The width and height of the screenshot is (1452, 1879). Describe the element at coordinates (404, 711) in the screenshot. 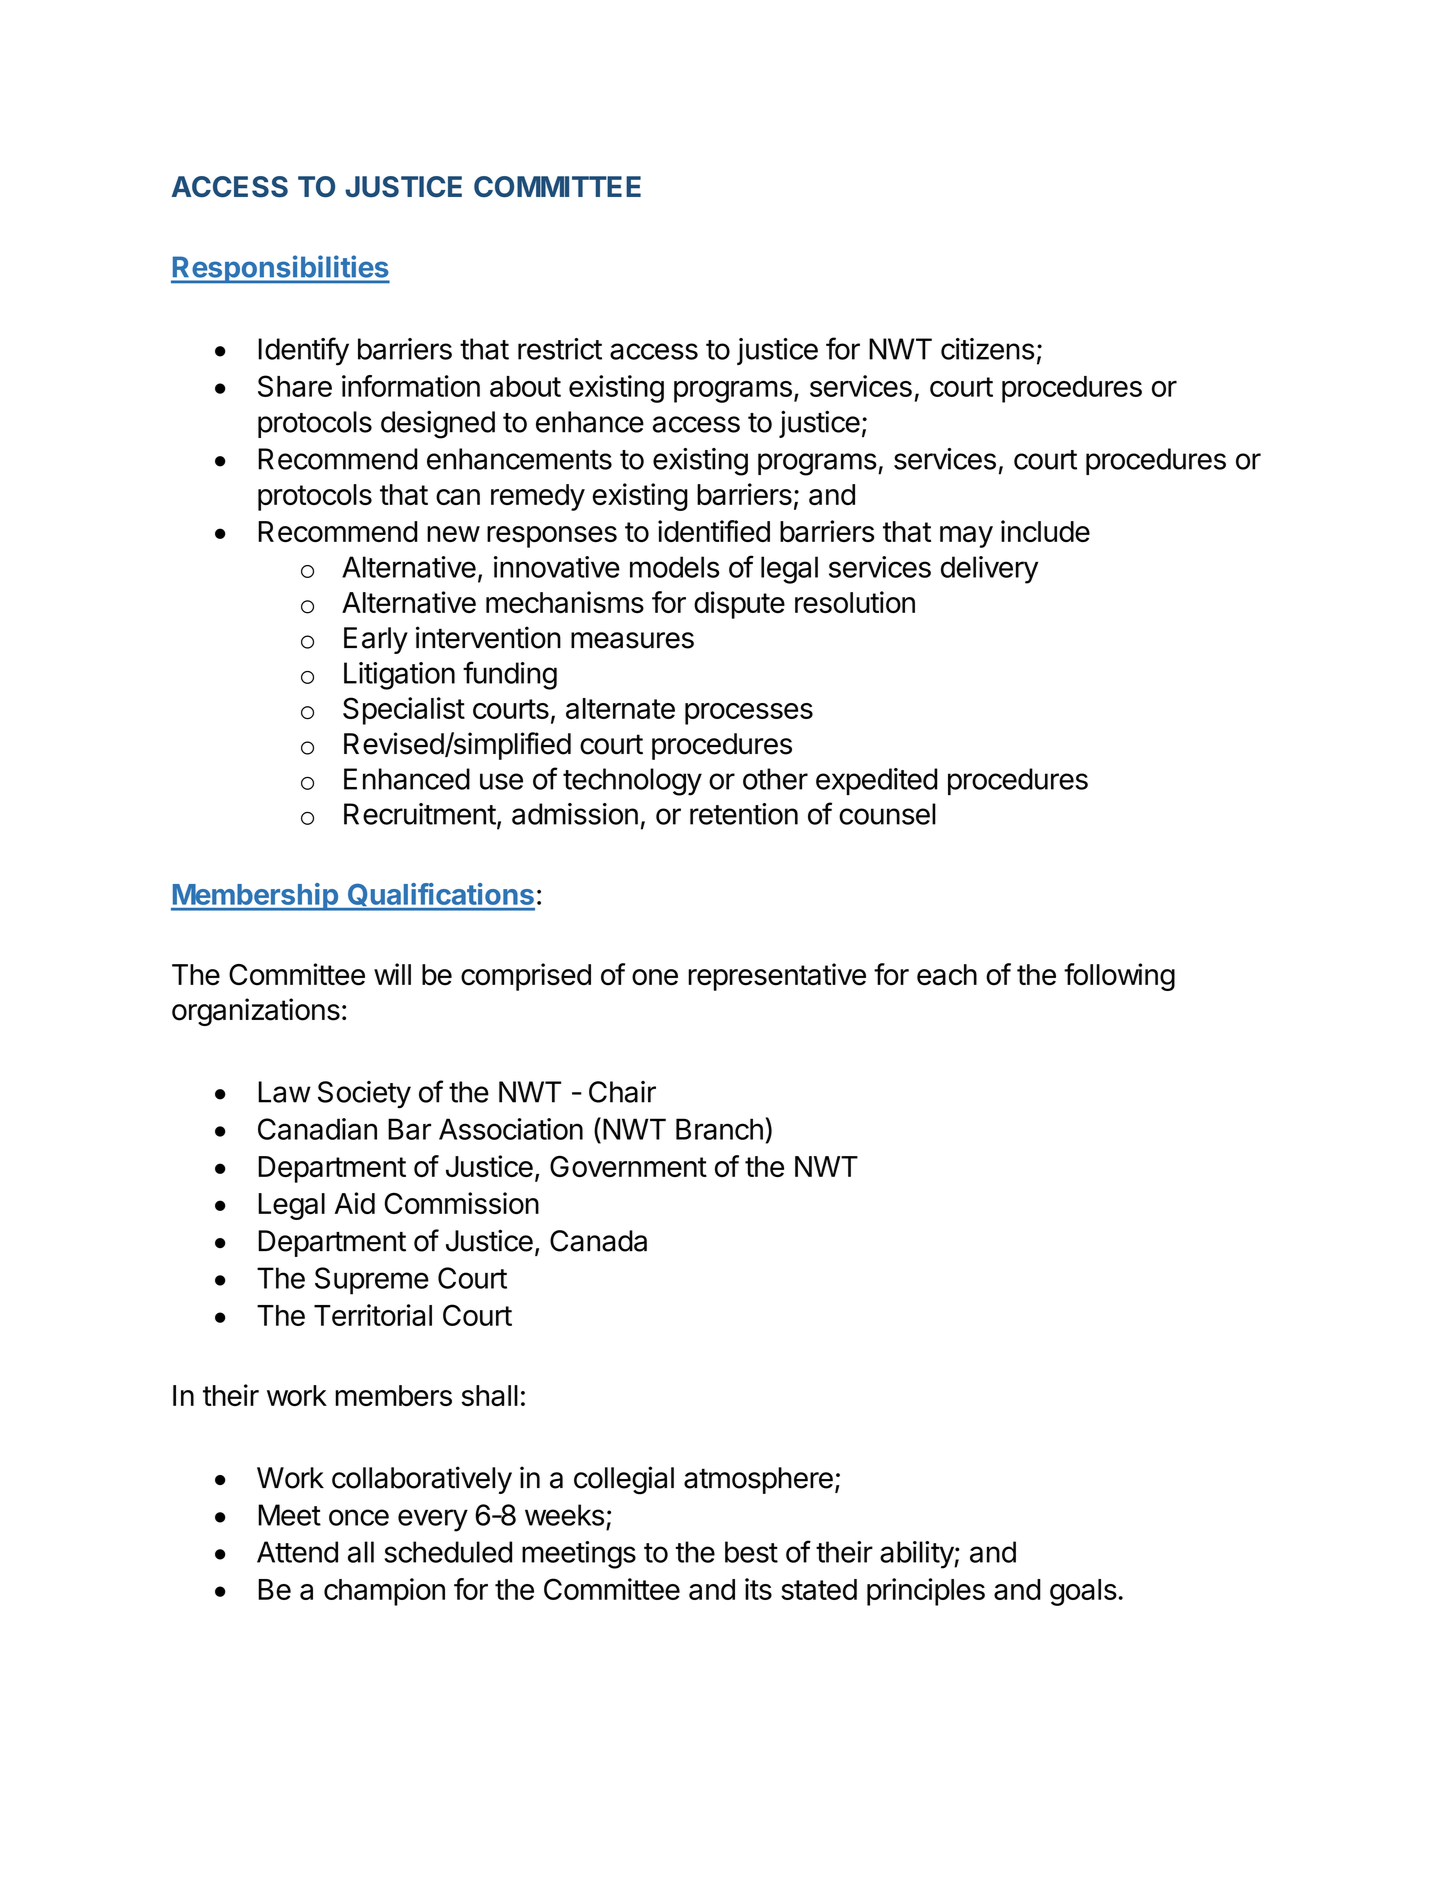

I see `Specialist` at that location.
